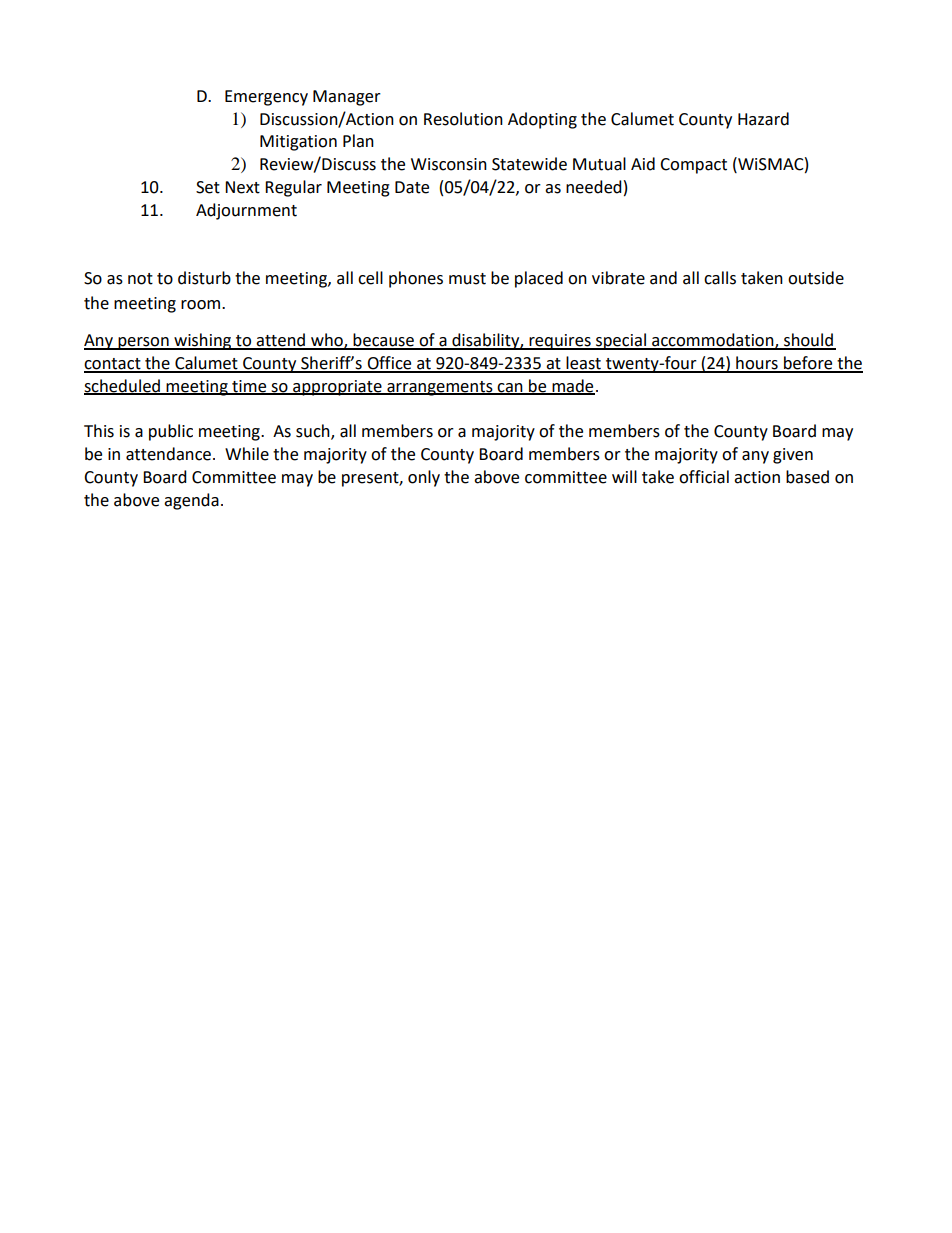 This document has height=1233, width=952. I want to click on made, so click(572, 386).
